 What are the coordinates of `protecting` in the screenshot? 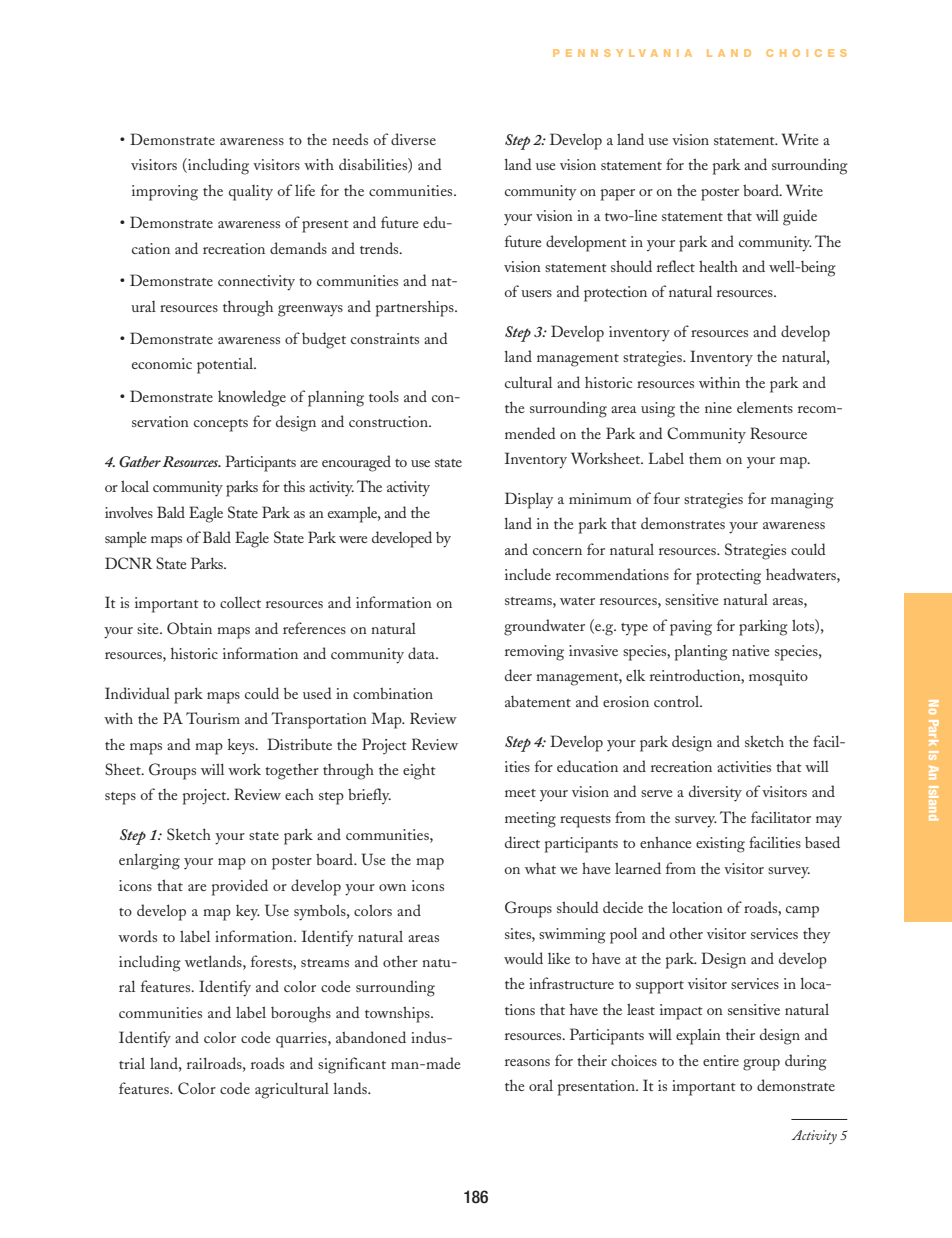 It's located at (728, 577).
